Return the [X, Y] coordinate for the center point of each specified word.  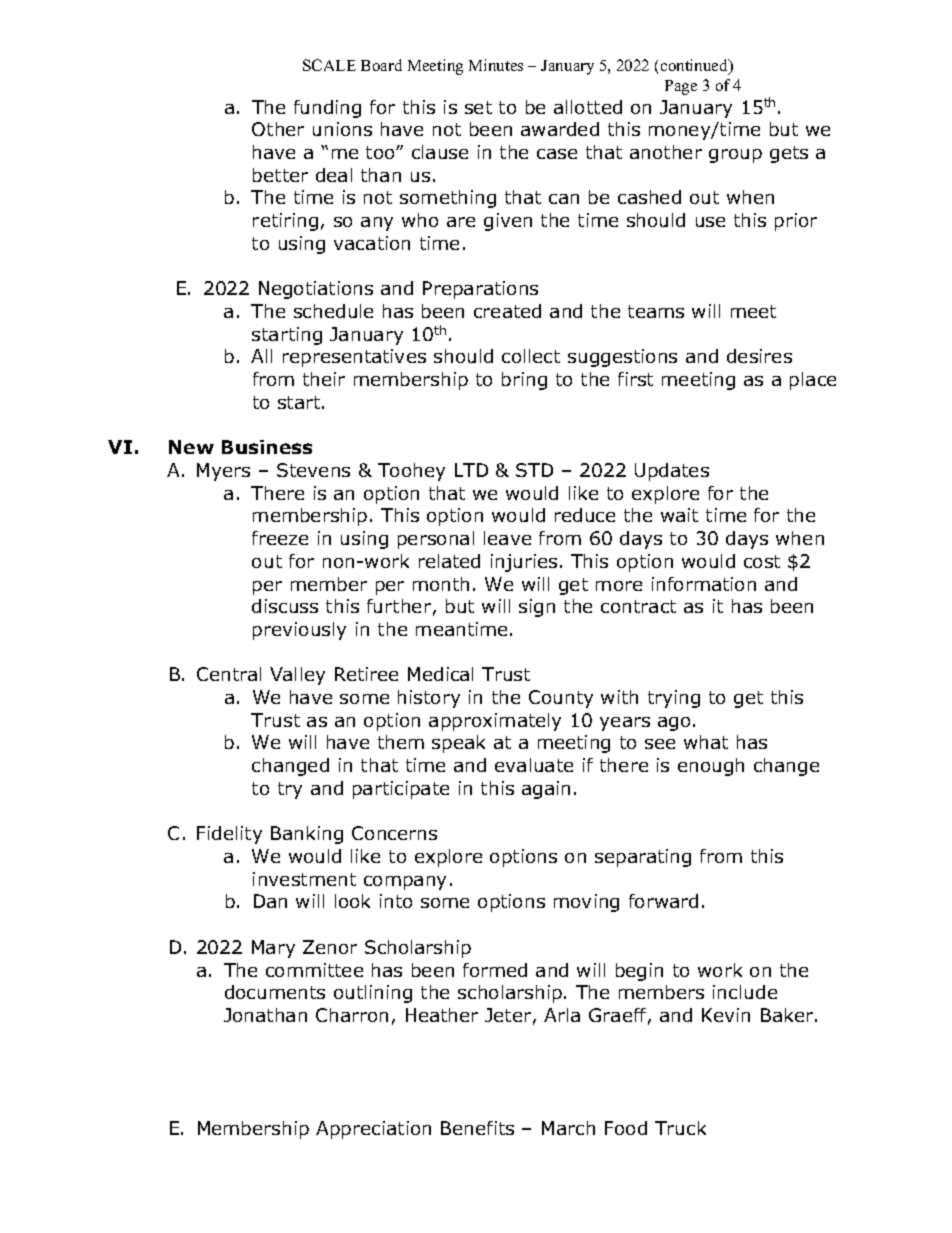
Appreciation [373, 1130]
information [704, 584]
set [478, 107]
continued [696, 67]
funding [327, 109]
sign [537, 608]
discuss [285, 606]
